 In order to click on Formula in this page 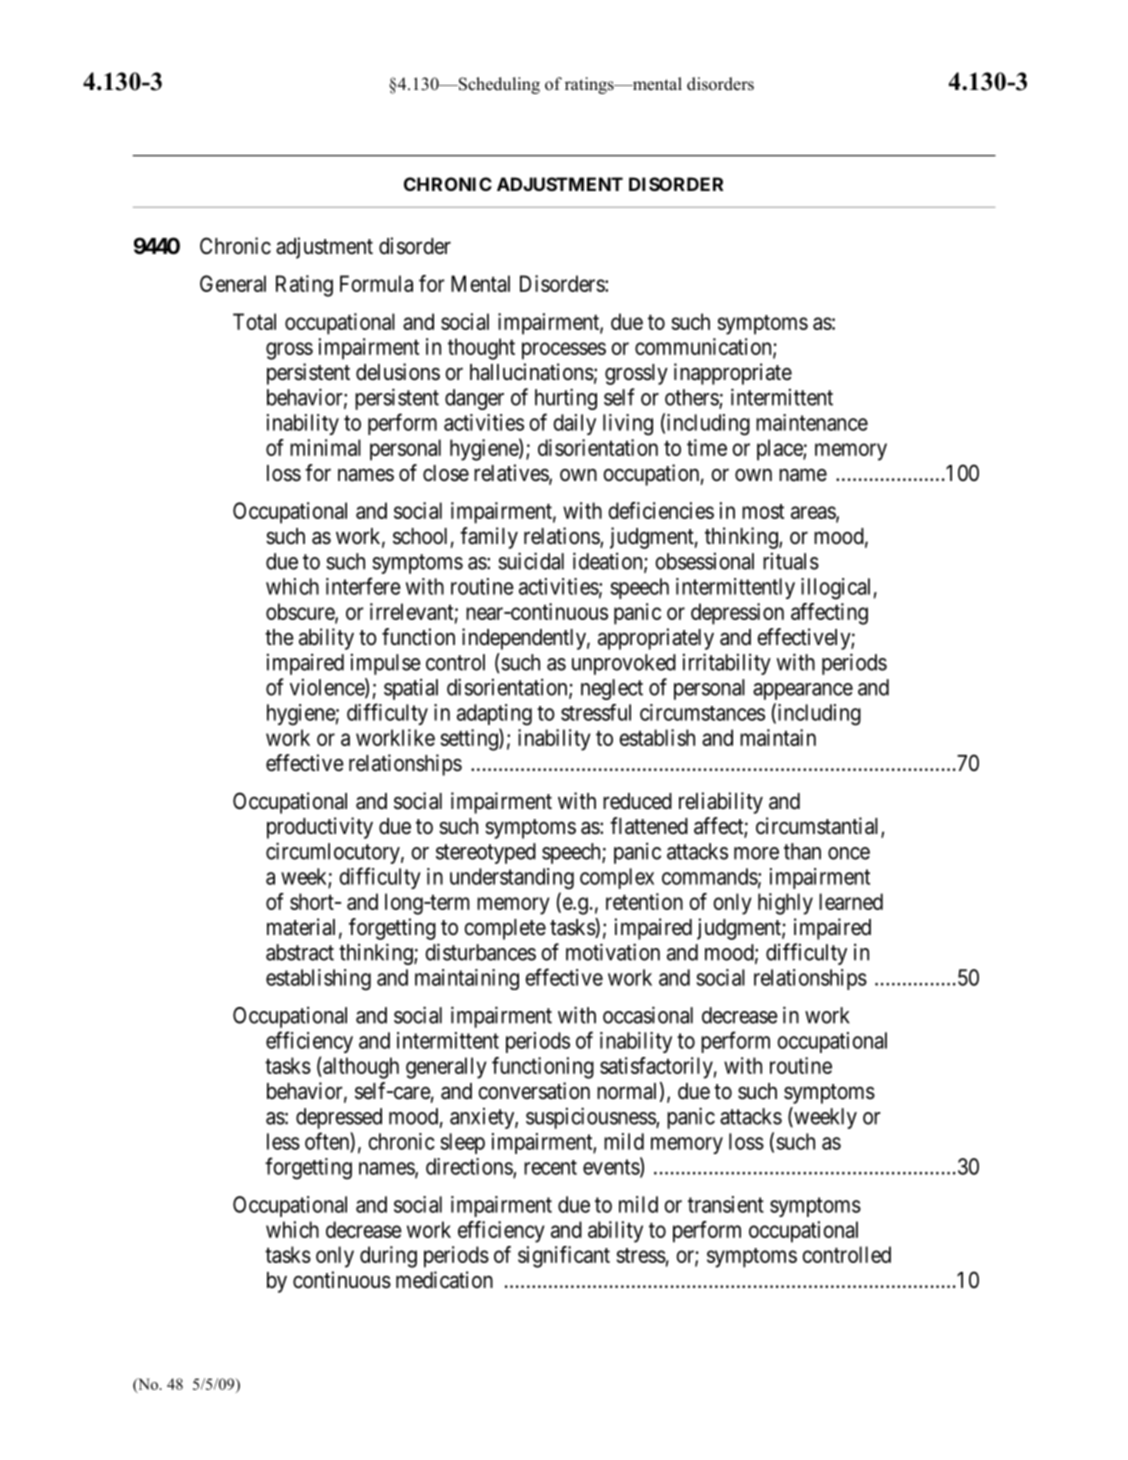, I will do `click(376, 283)`.
